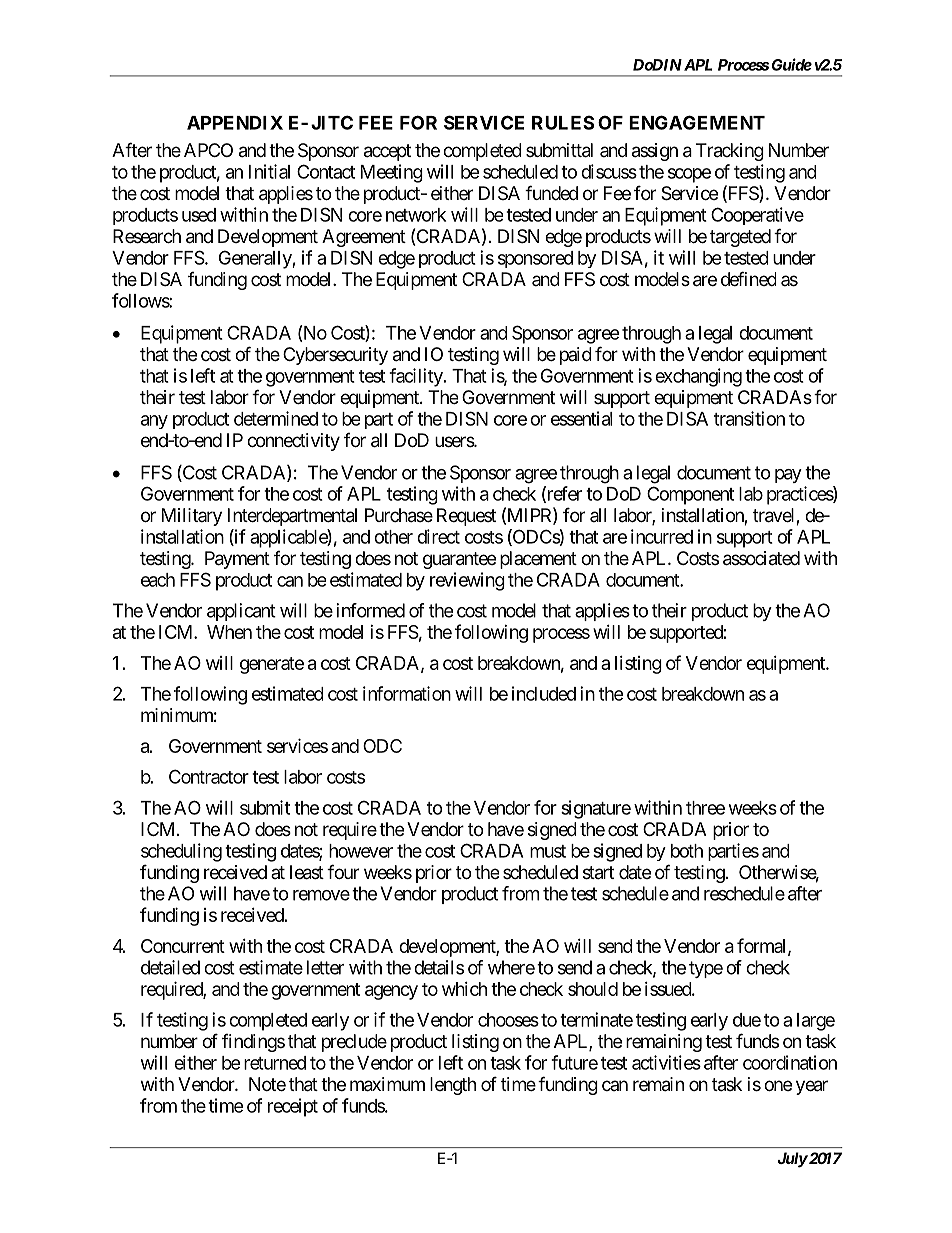  What do you see at coordinates (730, 152) in the screenshot?
I see `Tracking` at bounding box center [730, 152].
